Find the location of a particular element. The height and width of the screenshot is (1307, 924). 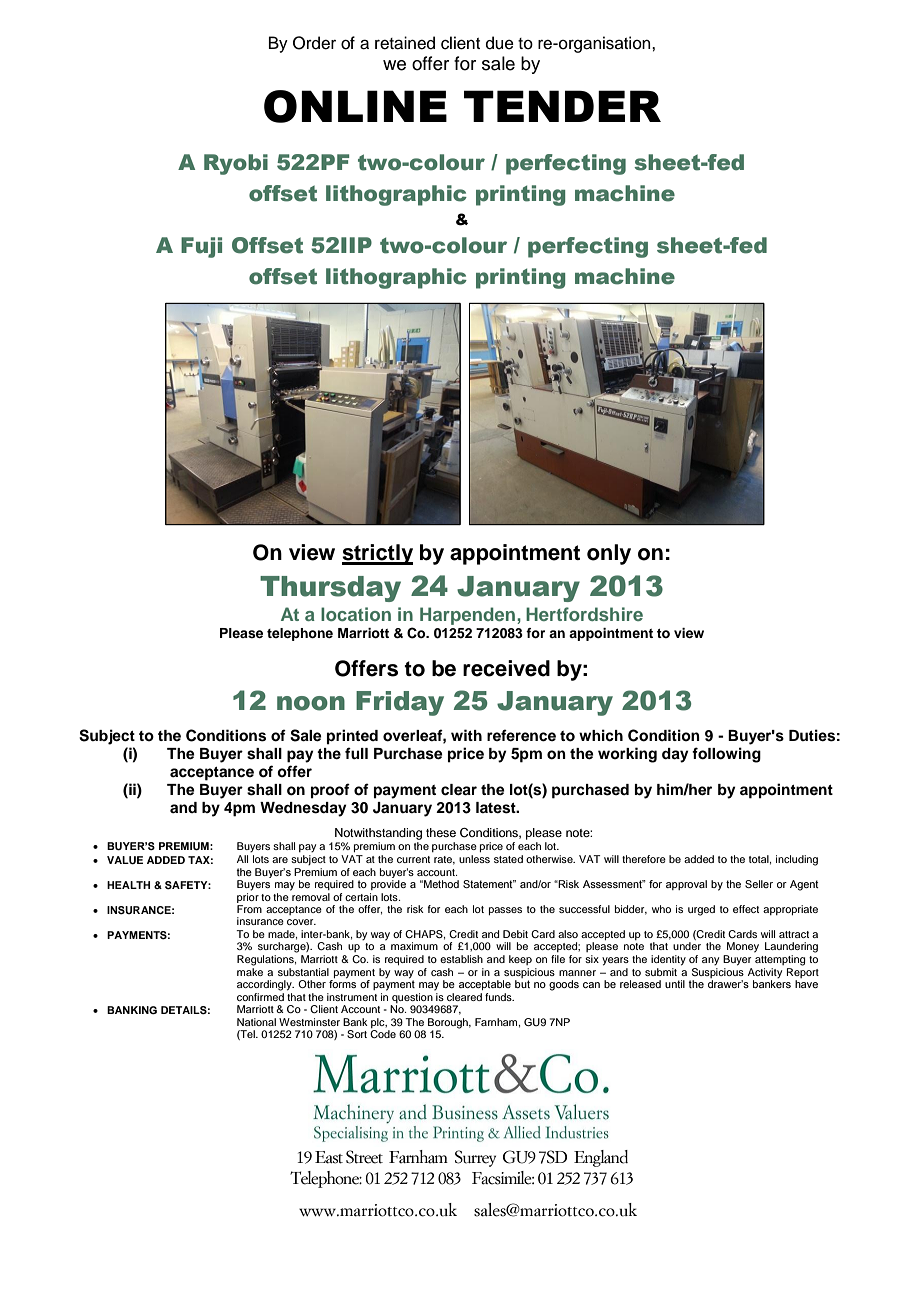

TENDER is located at coordinates (562, 106).
